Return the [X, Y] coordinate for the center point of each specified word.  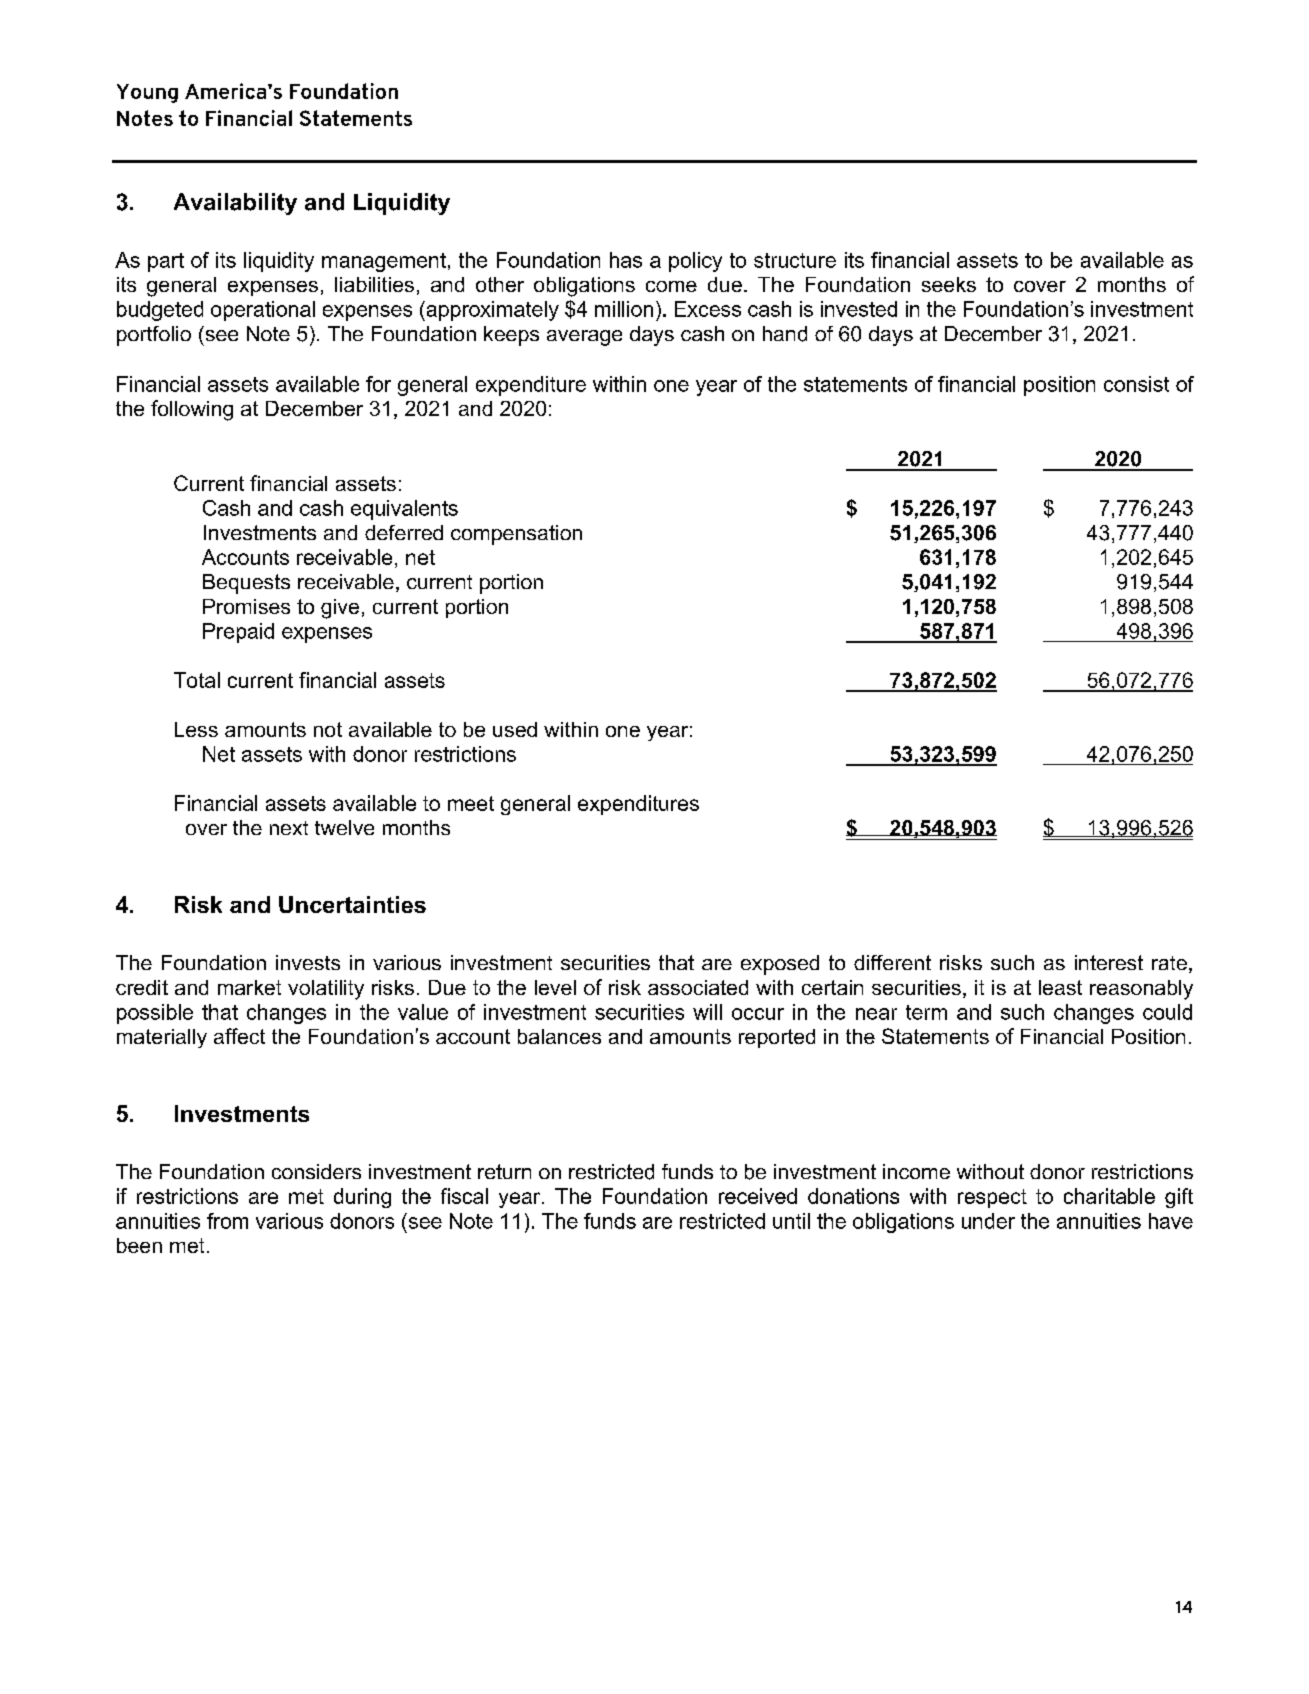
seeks [949, 284]
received [758, 1196]
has [626, 260]
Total [197, 680]
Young [147, 93]
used [515, 729]
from [227, 1221]
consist [1136, 384]
